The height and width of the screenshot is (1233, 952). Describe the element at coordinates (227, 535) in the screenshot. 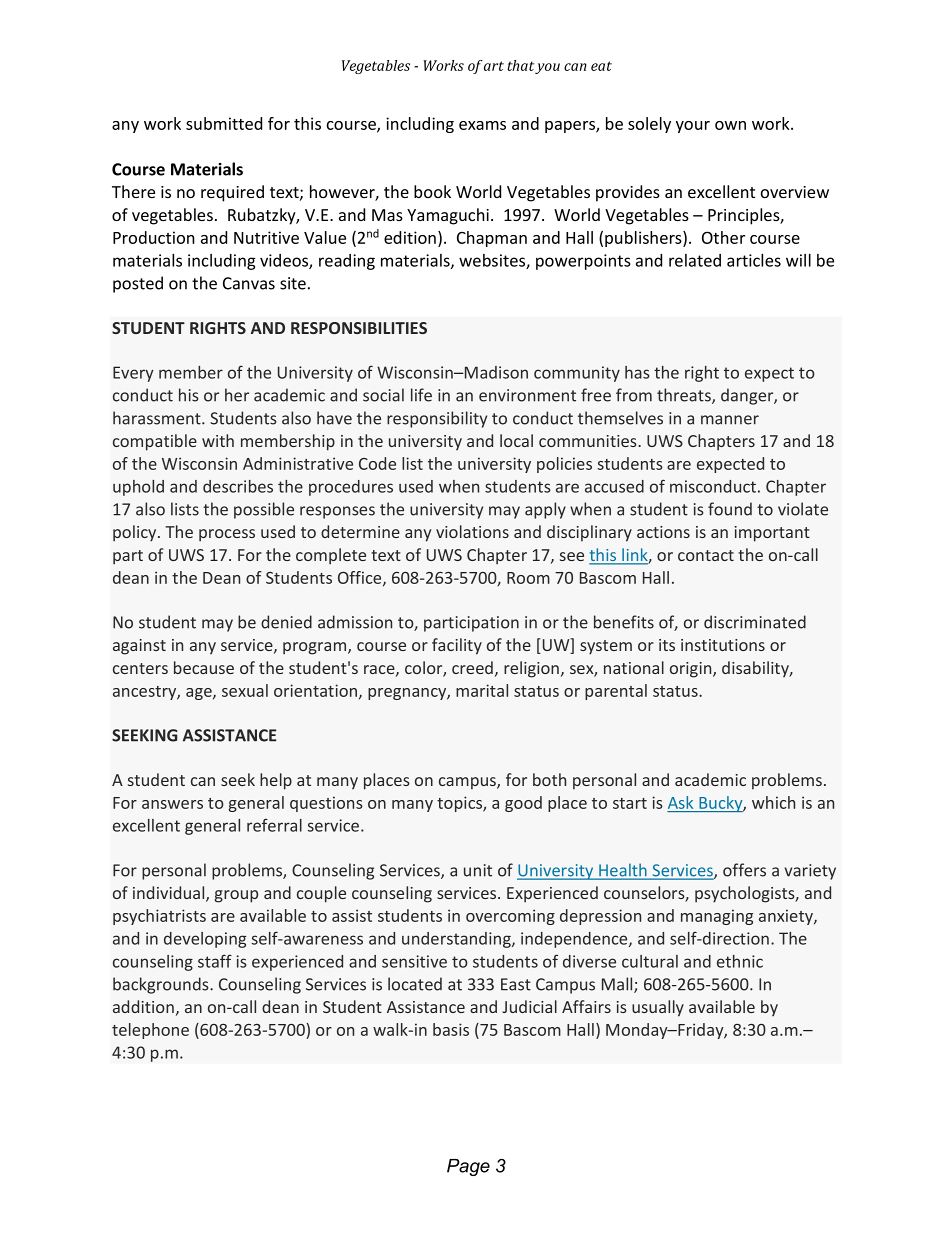

I see `process` at that location.
